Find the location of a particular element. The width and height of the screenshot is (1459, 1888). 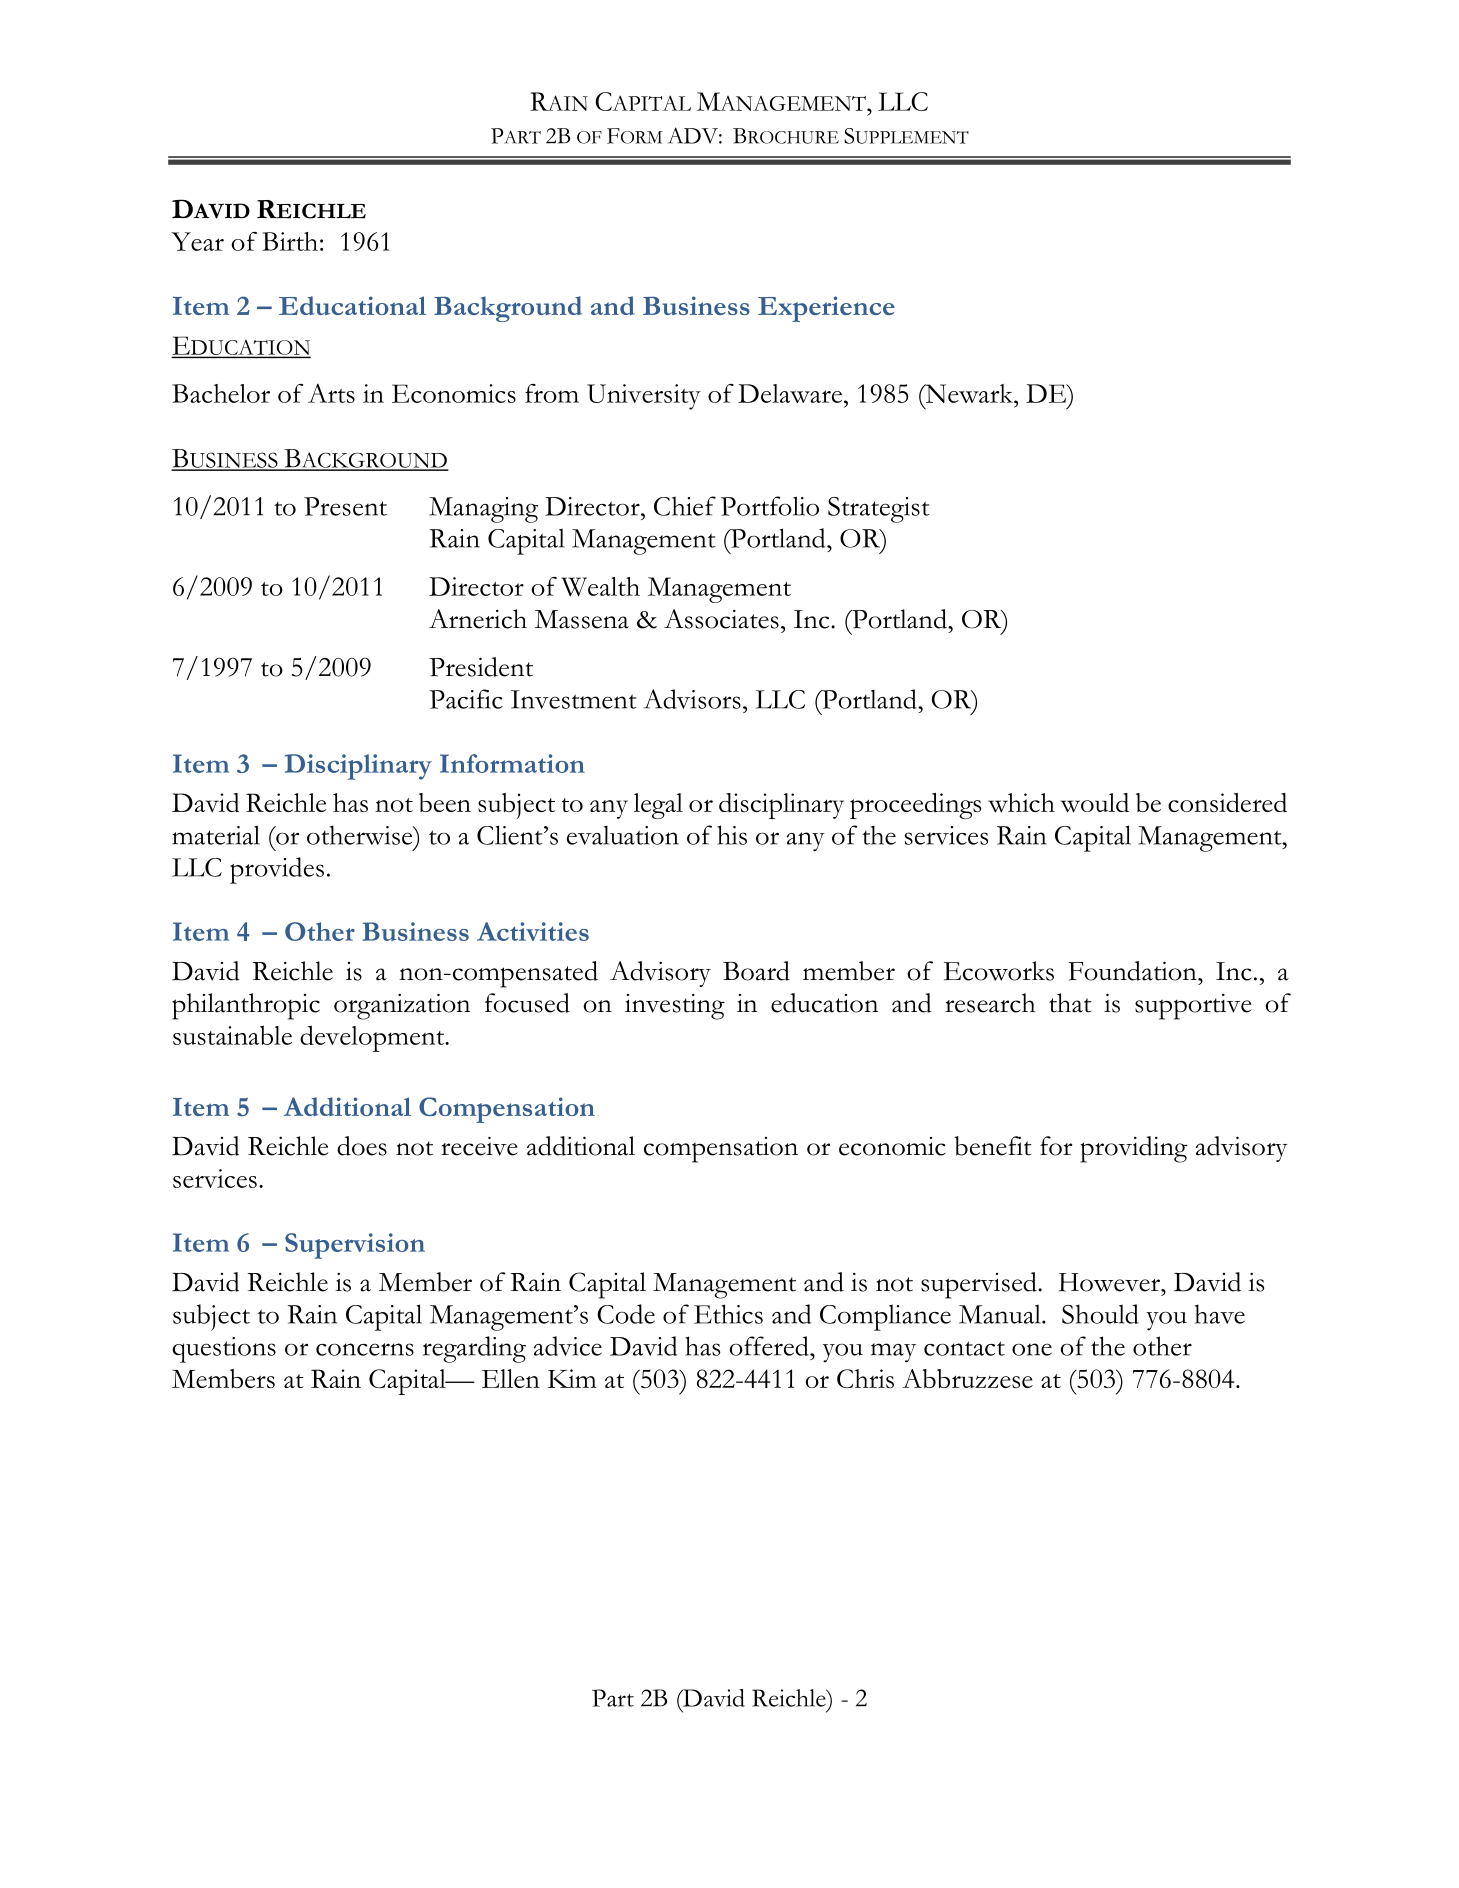

concerns is located at coordinates (365, 1349).
